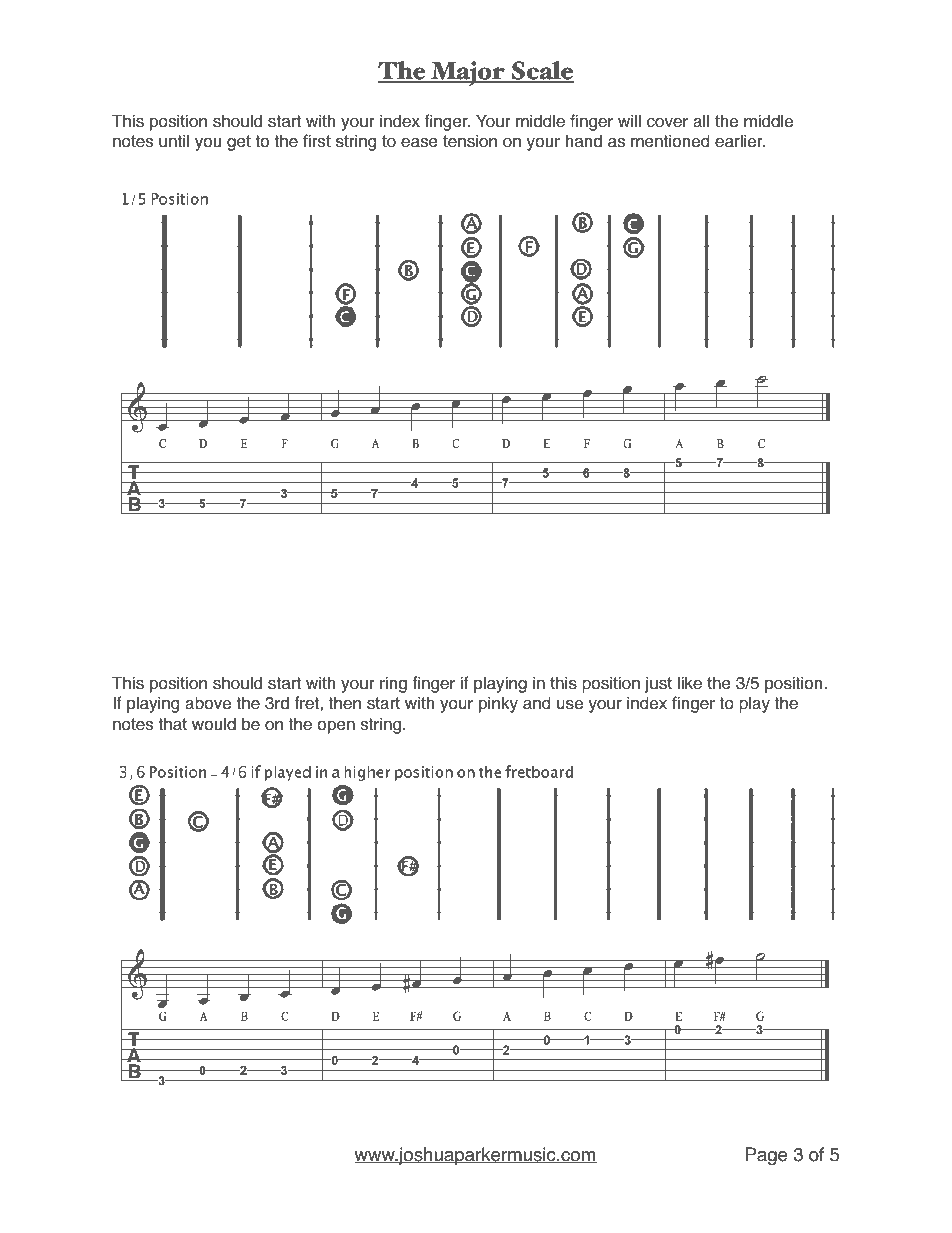 The width and height of the document is (952, 1233). I want to click on like, so click(690, 683).
